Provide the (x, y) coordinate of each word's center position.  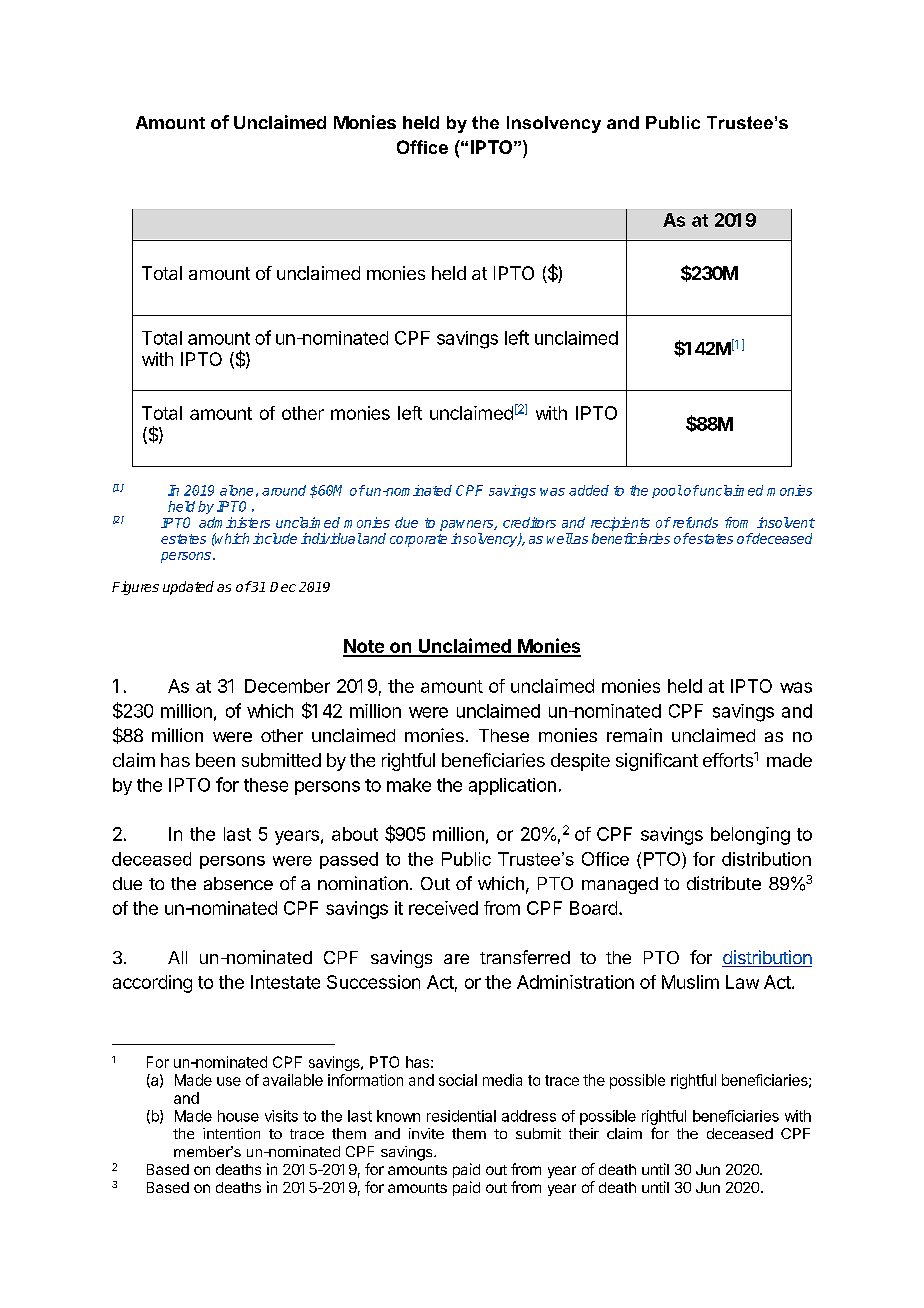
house (238, 1116)
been (215, 760)
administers (234, 522)
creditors (529, 522)
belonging (750, 836)
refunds (694, 522)
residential (461, 1116)
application (512, 786)
